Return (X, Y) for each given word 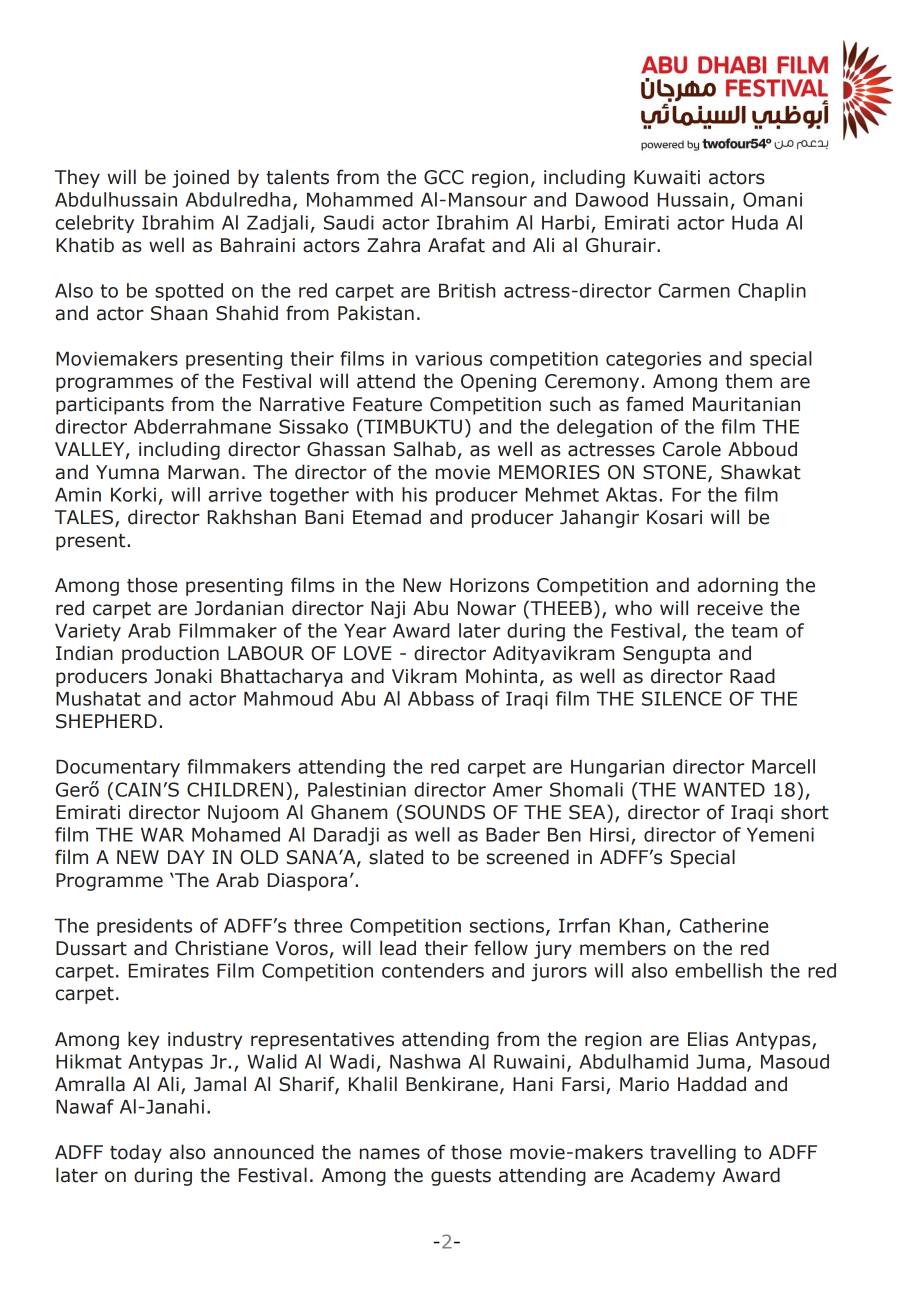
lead (398, 948)
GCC (444, 177)
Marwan (203, 472)
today (136, 1153)
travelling (693, 1153)
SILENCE (682, 698)
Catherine (724, 925)
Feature (387, 404)
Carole (692, 449)
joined (200, 178)
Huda (755, 222)
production (170, 654)
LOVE (367, 653)
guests (461, 1177)
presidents (144, 927)
